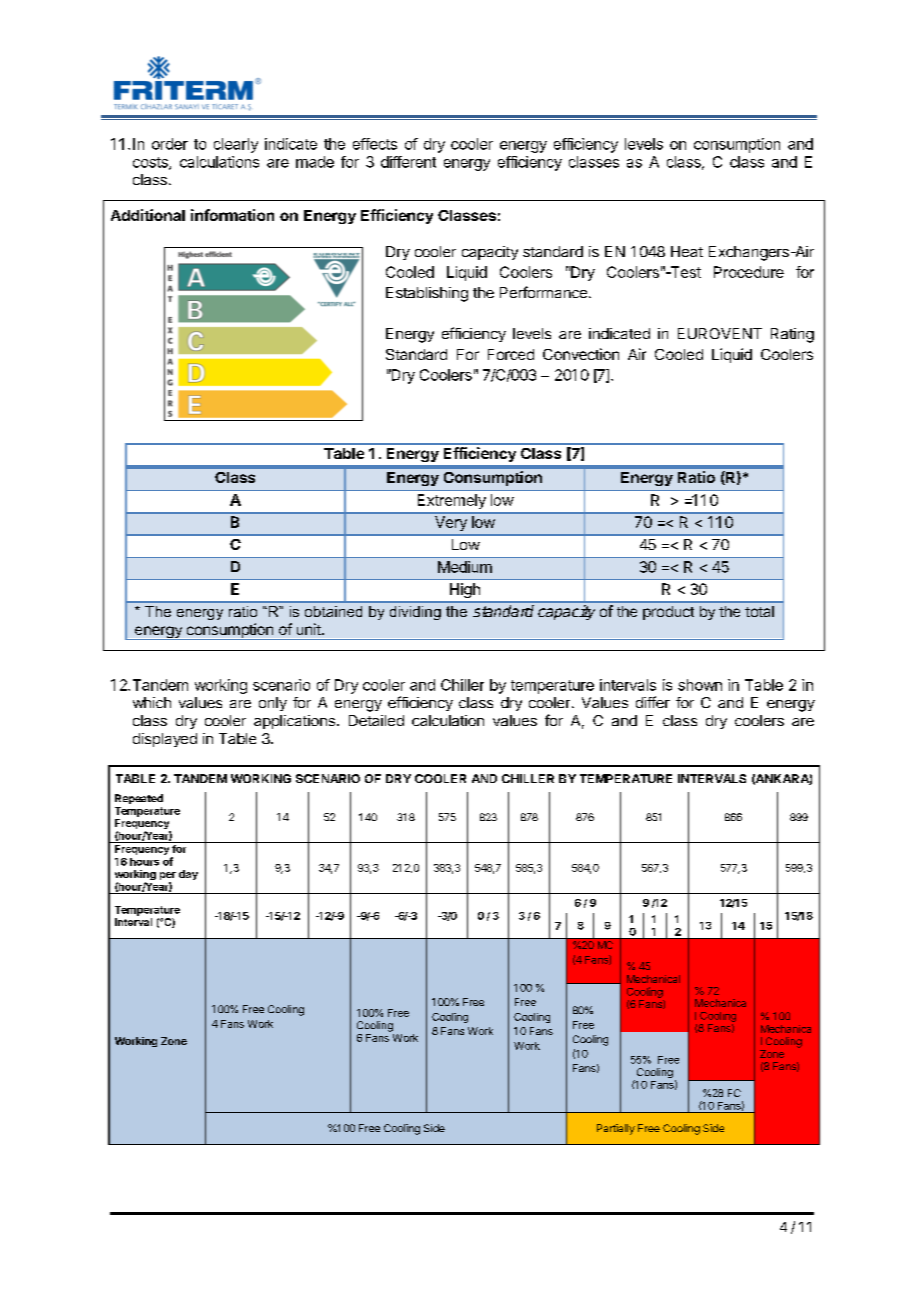  Describe the element at coordinates (700, 685) in the image. I see `shown` at that location.
